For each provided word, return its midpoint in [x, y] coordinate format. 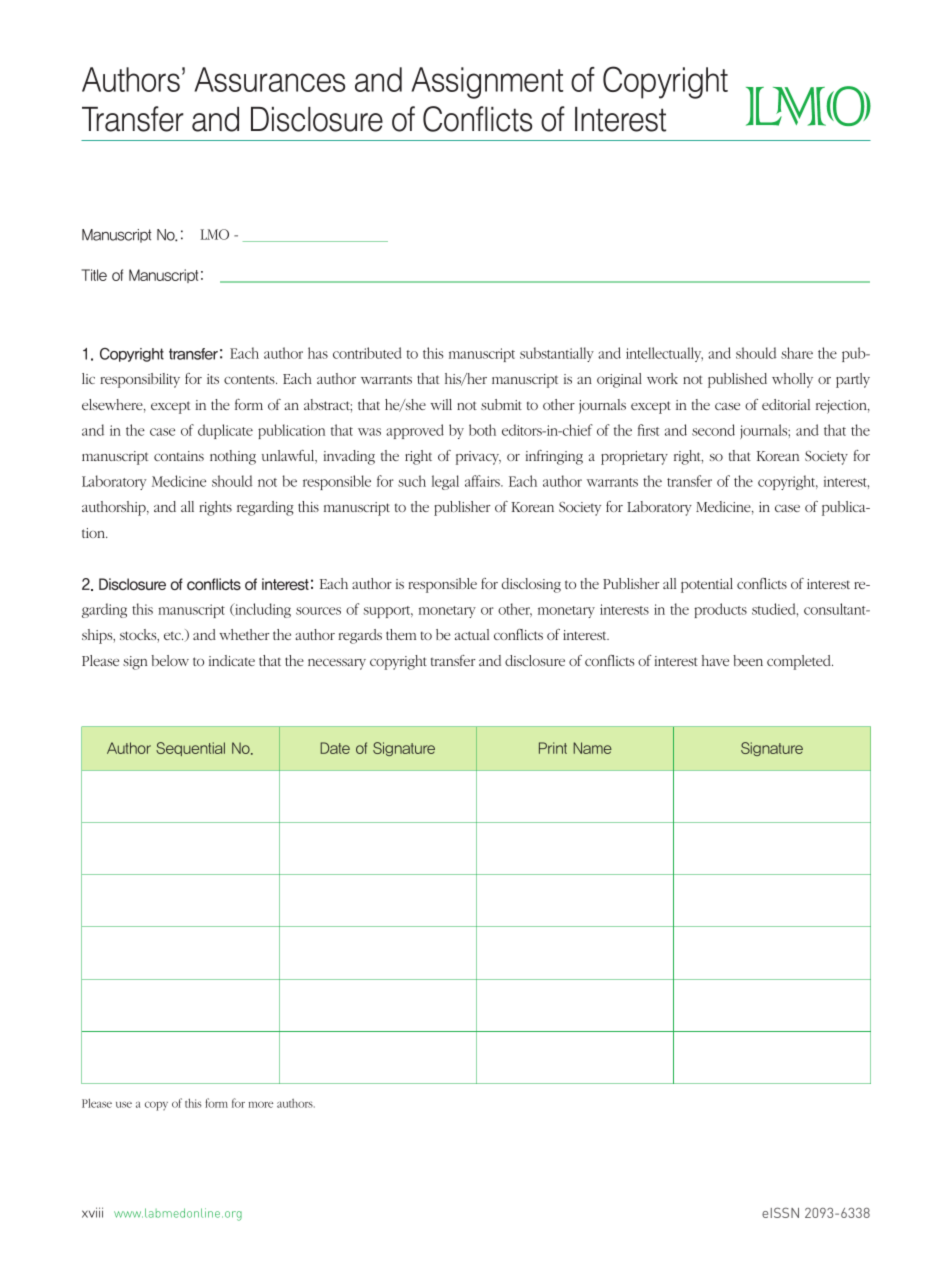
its [213, 379]
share [797, 353]
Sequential [190, 749]
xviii [92, 1212]
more [261, 1104]
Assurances [269, 79]
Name [592, 748]
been [748, 660]
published [737, 380]
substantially [557, 354]
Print [553, 748]
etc [173, 635]
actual [472, 634]
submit [501, 404]
